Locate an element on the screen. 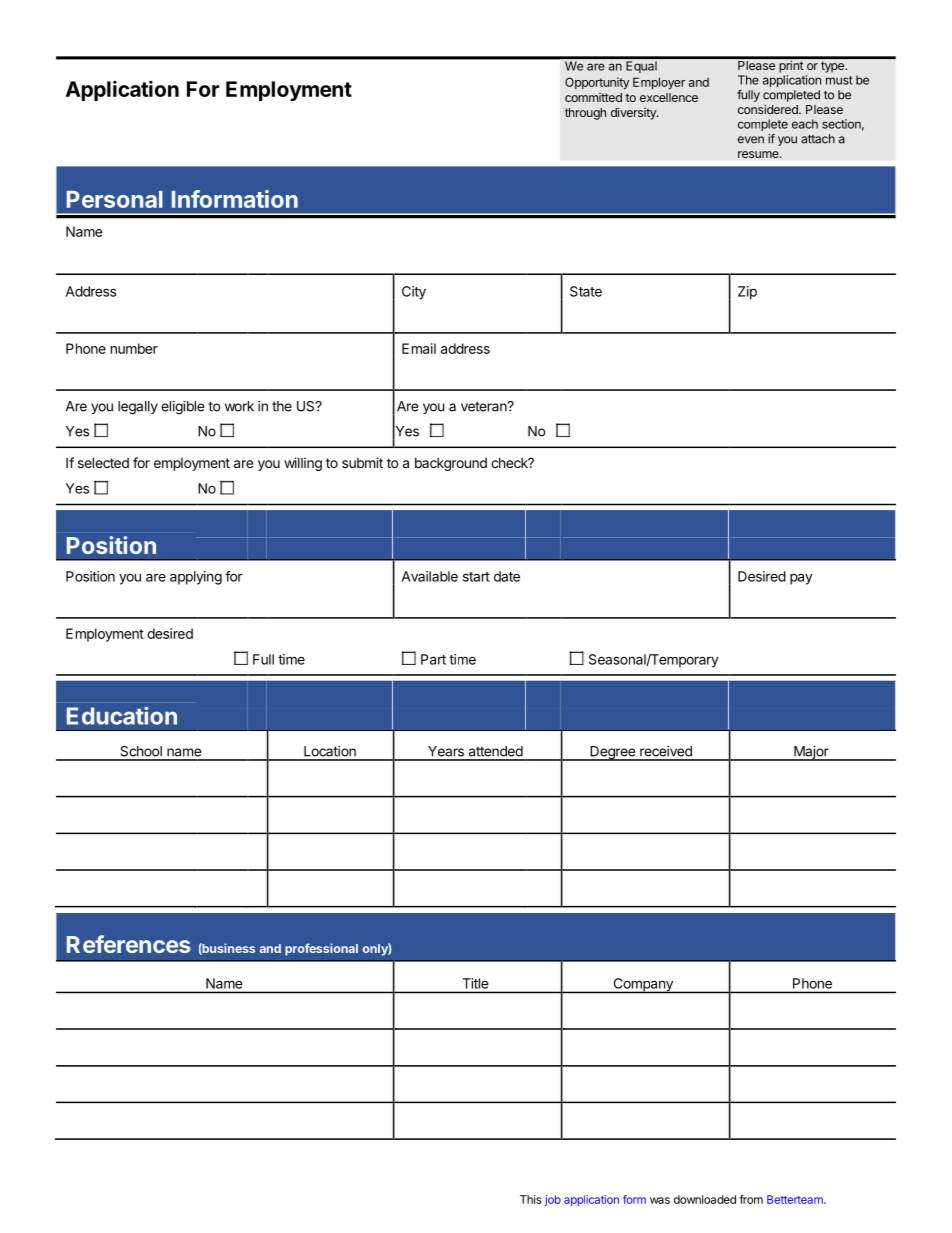  applying is located at coordinates (196, 578).
